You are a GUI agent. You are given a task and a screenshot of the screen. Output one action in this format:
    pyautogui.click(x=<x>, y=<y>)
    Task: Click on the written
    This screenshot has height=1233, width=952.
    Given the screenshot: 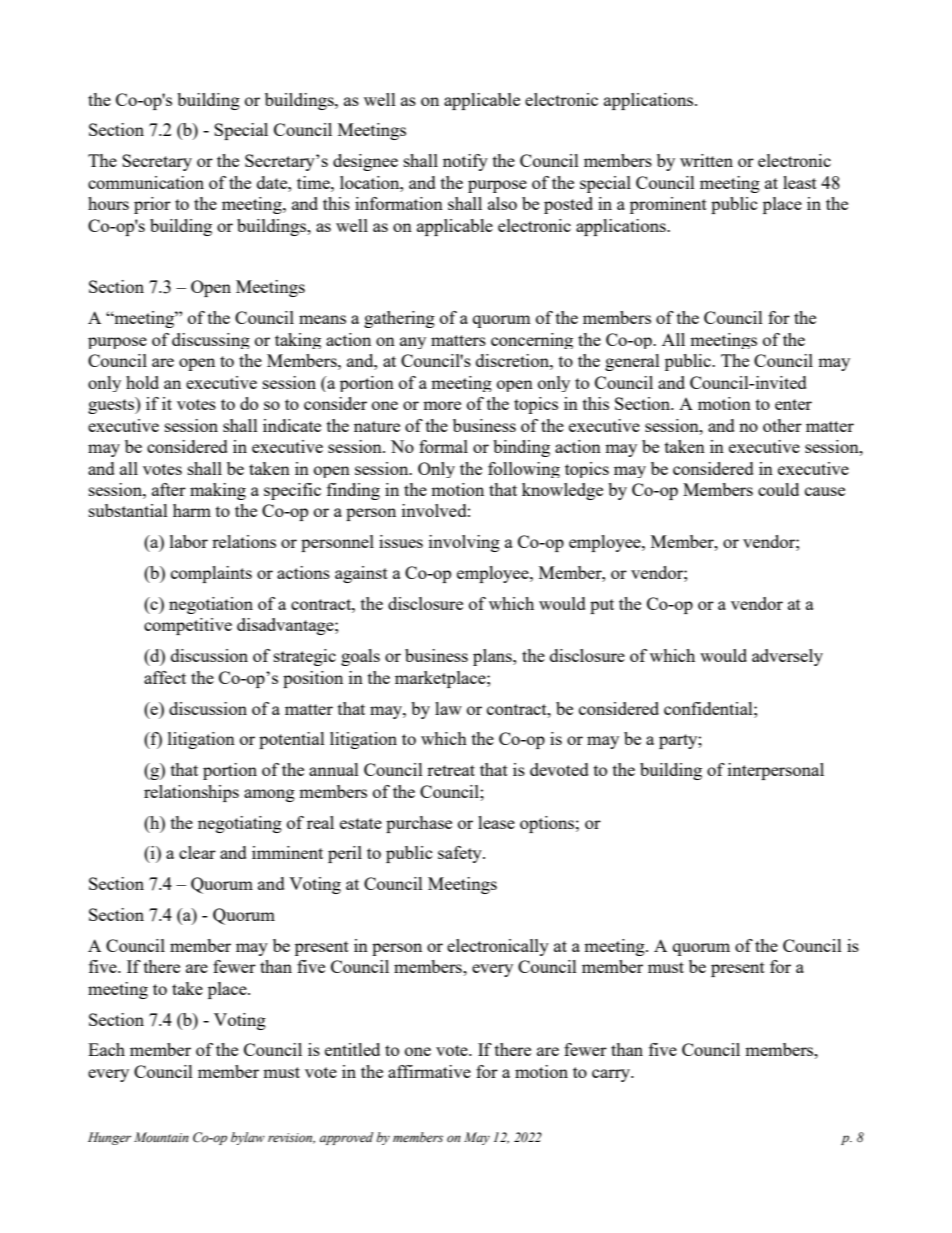 What is the action you would take?
    pyautogui.click(x=706, y=160)
